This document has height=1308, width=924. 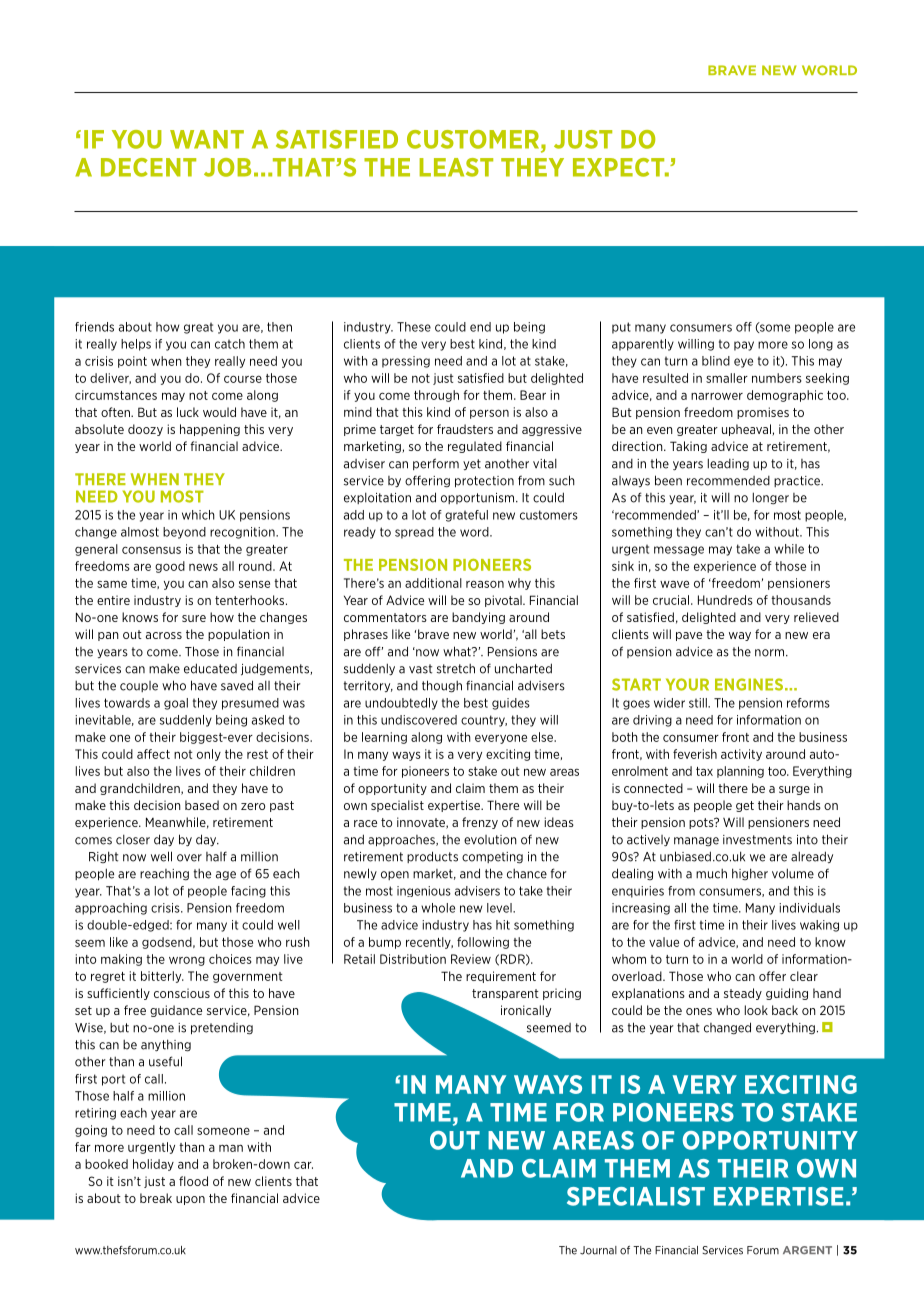 What do you see at coordinates (176, 704) in the document?
I see `goal` at bounding box center [176, 704].
